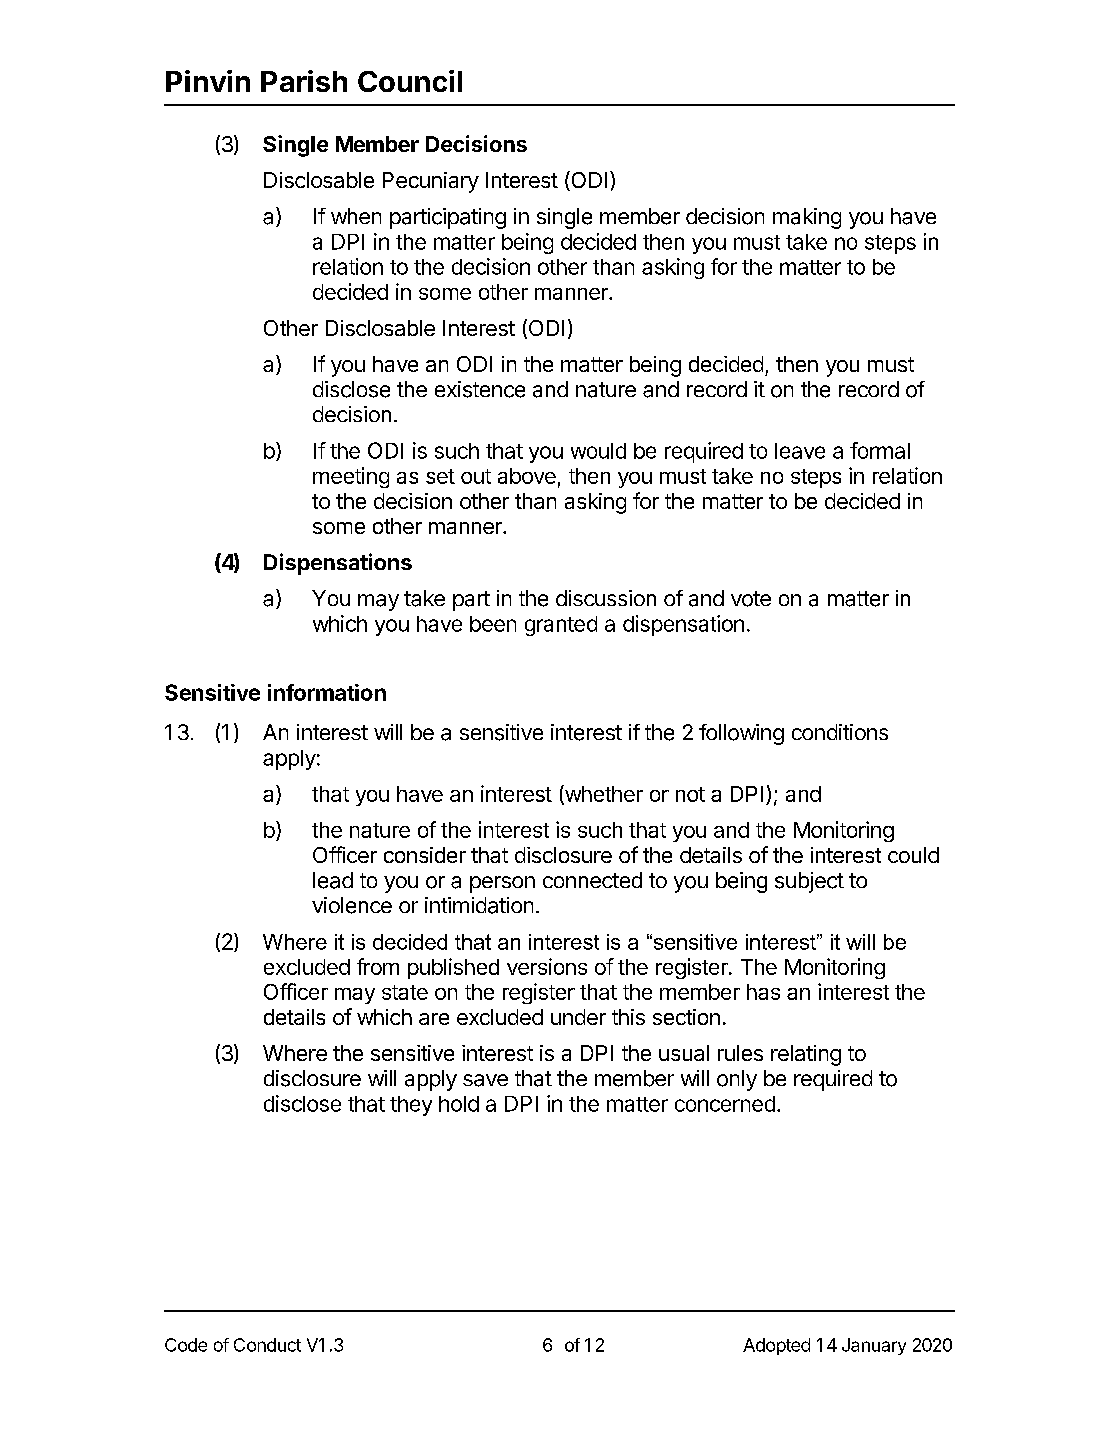 The width and height of the document is (1116, 1445). I want to click on granted, so click(561, 626).
